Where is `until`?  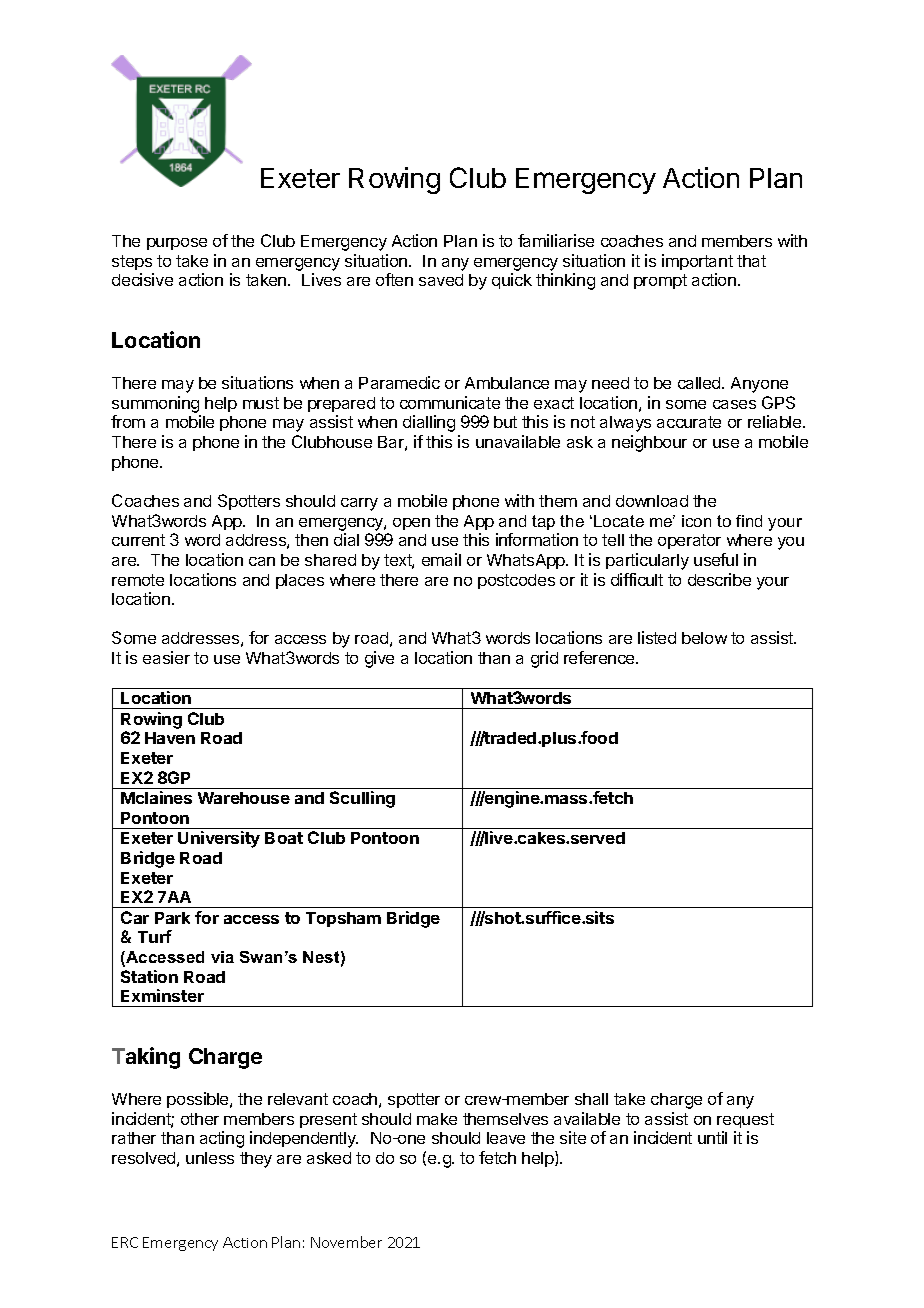
until is located at coordinates (712, 1137).
